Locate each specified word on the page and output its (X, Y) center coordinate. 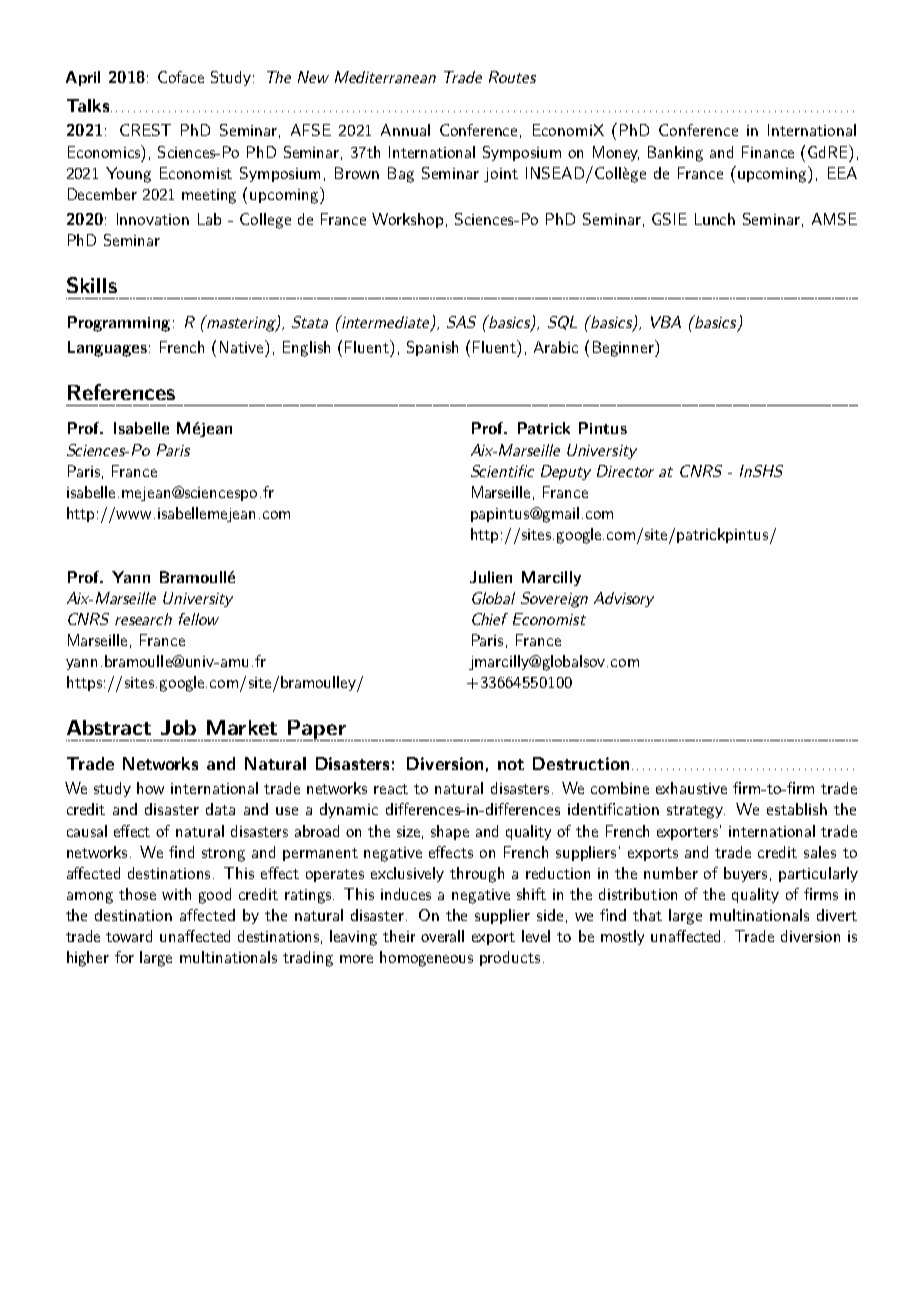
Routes (512, 77)
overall (442, 936)
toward (129, 936)
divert (837, 915)
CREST (145, 130)
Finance (768, 152)
